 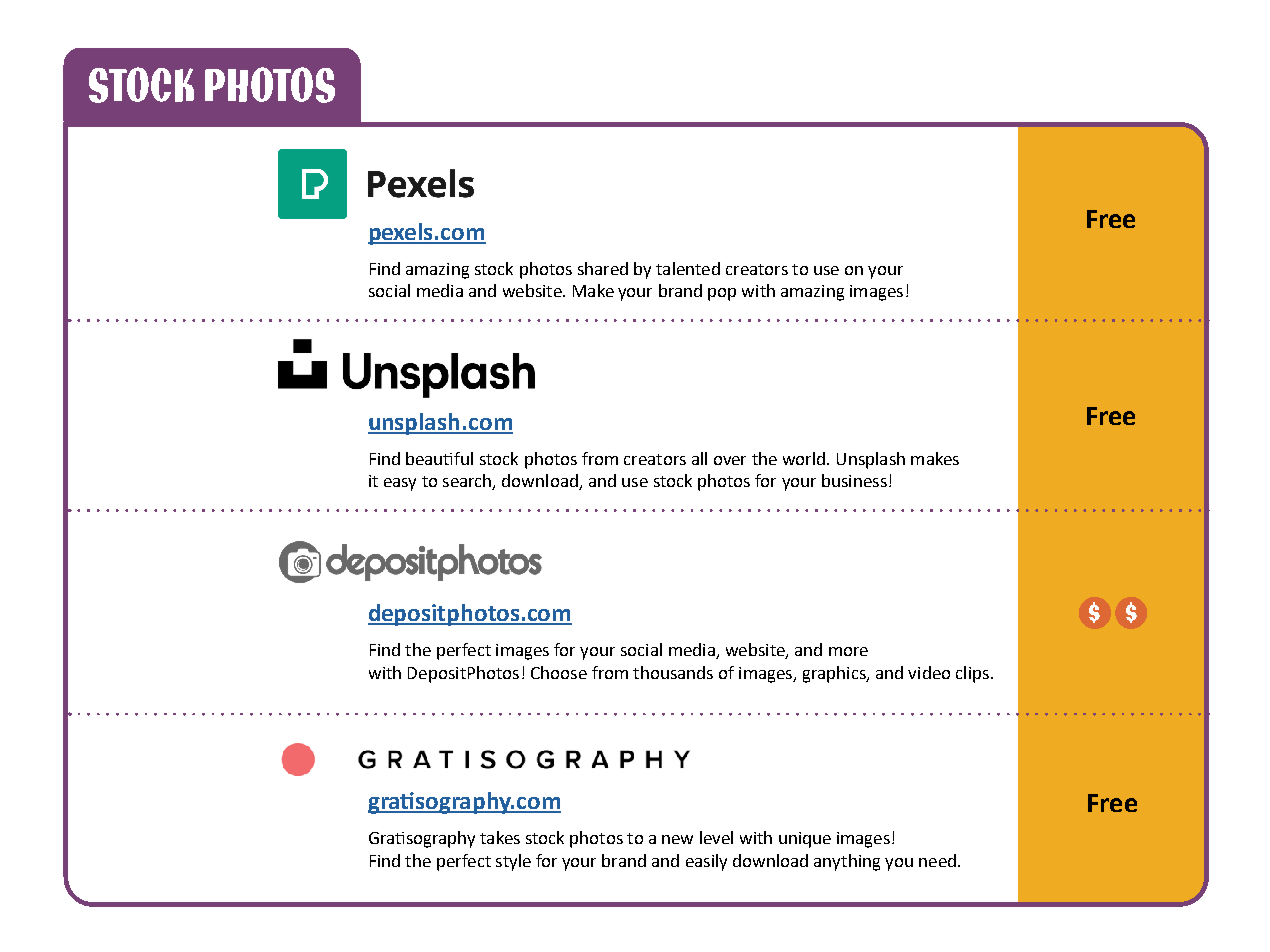 I want to click on shared, so click(x=603, y=268).
